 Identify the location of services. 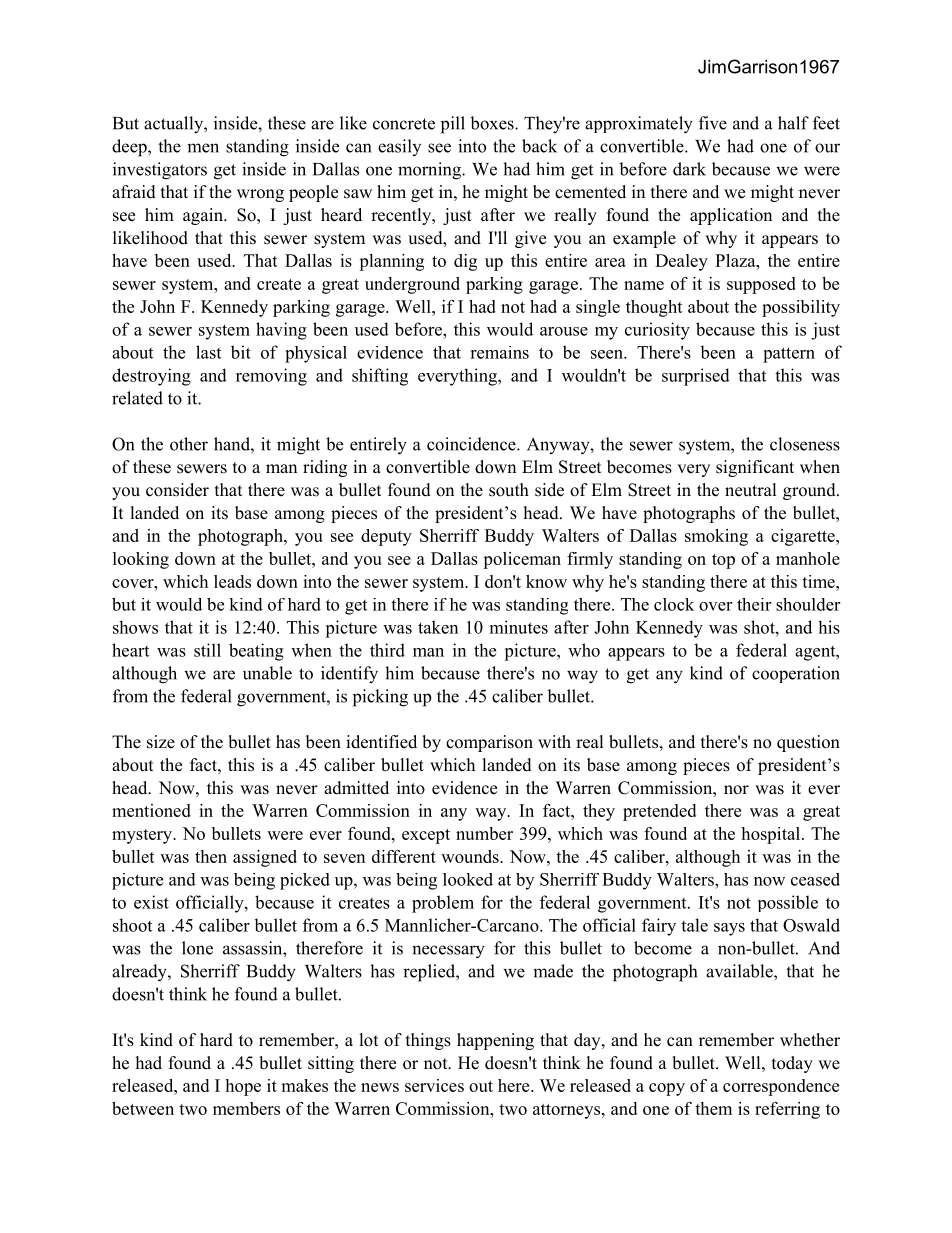
(434, 1085).
